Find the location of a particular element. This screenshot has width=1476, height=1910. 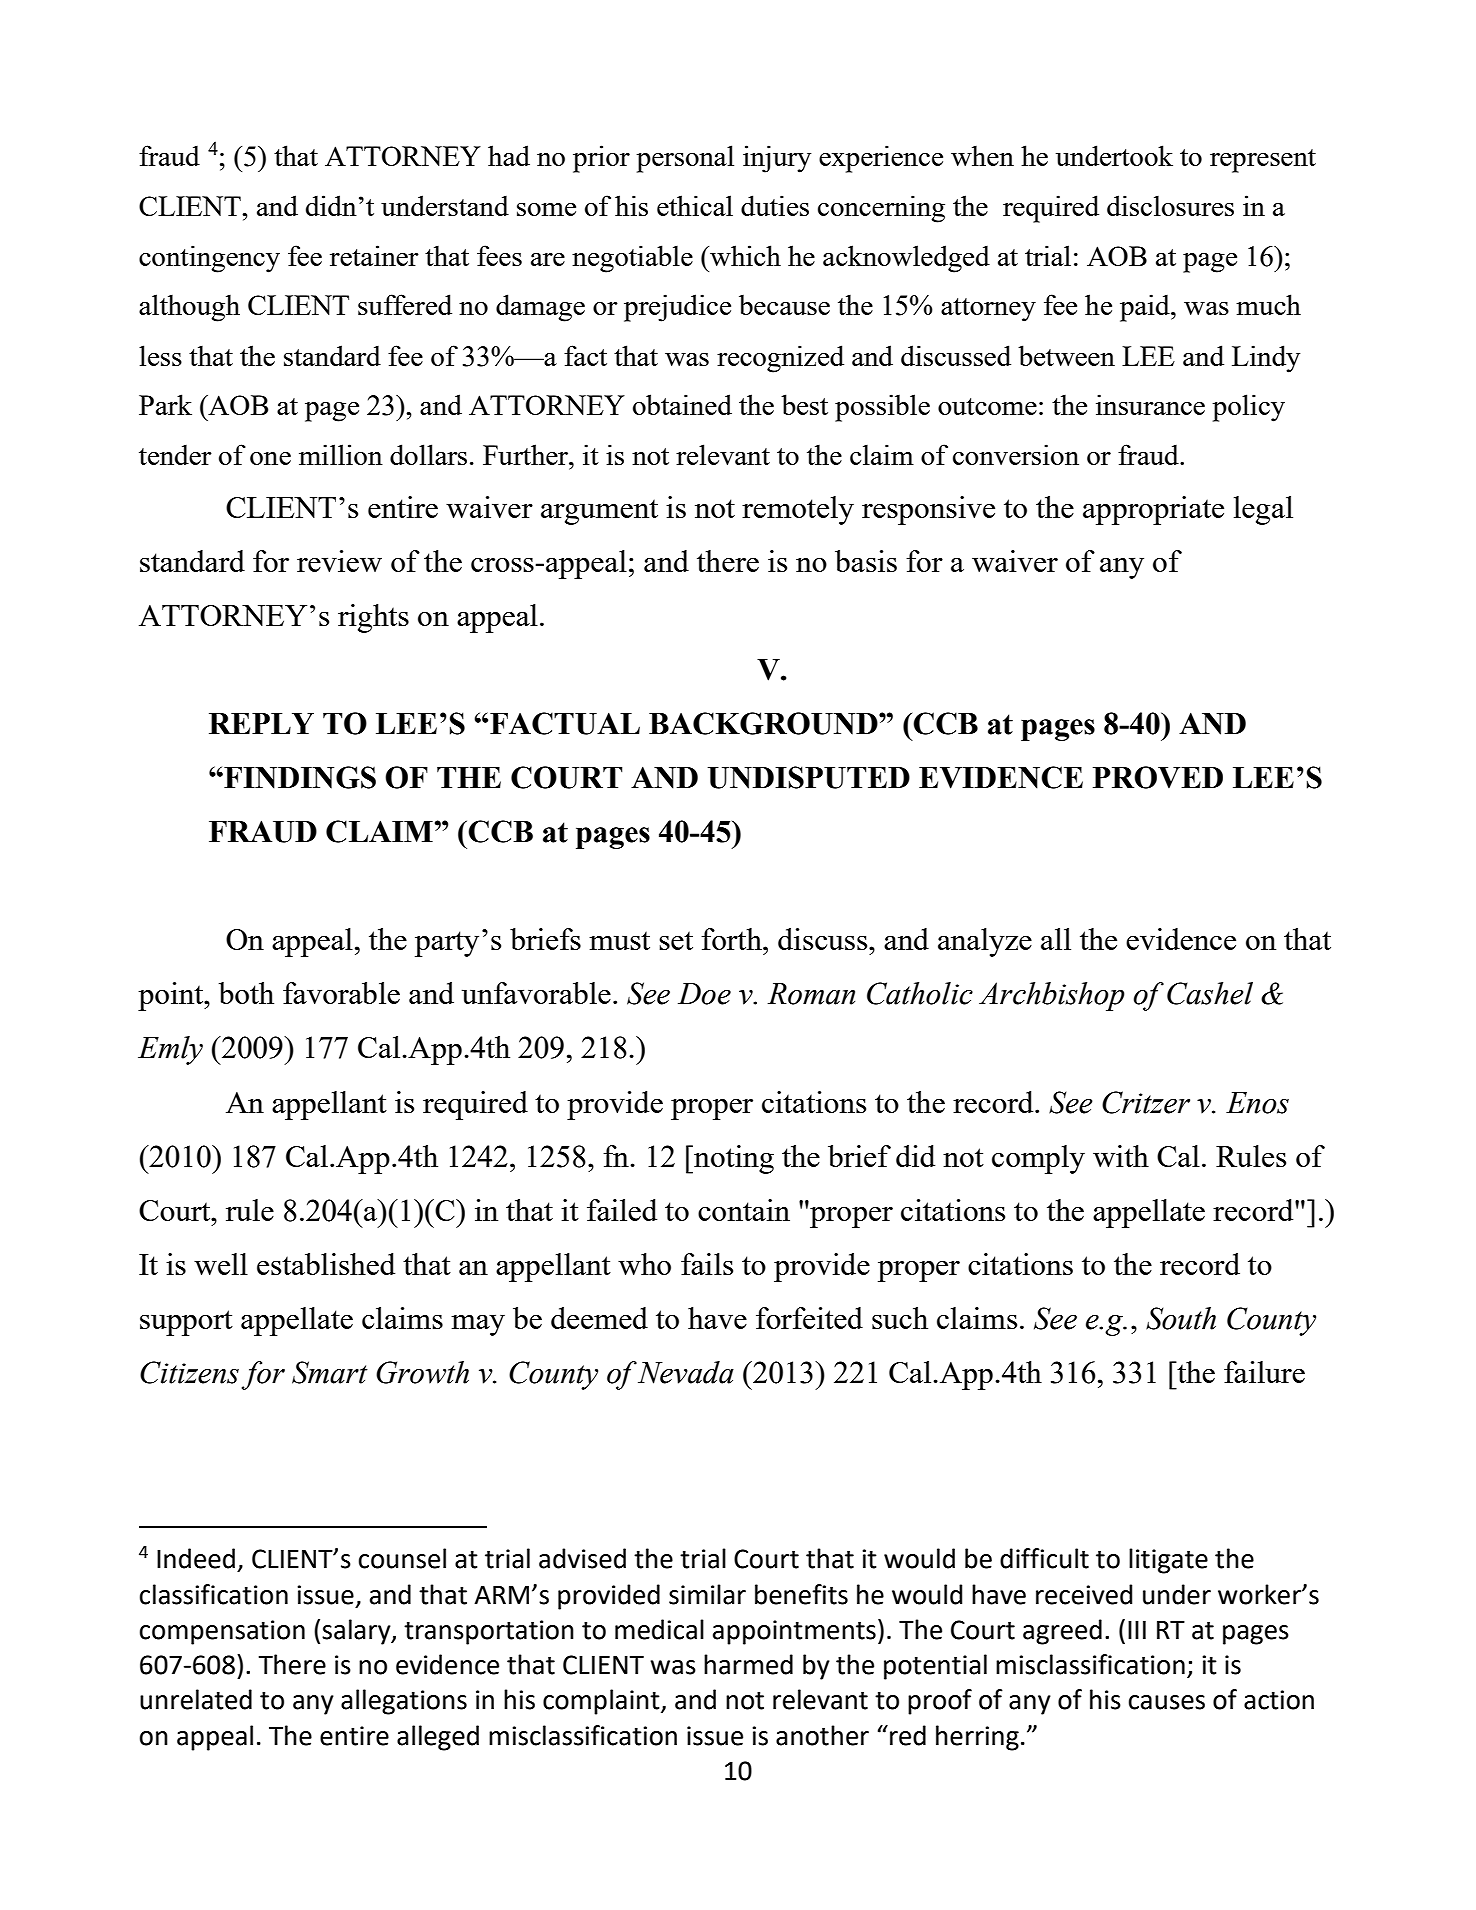

ethical is located at coordinates (695, 205).
